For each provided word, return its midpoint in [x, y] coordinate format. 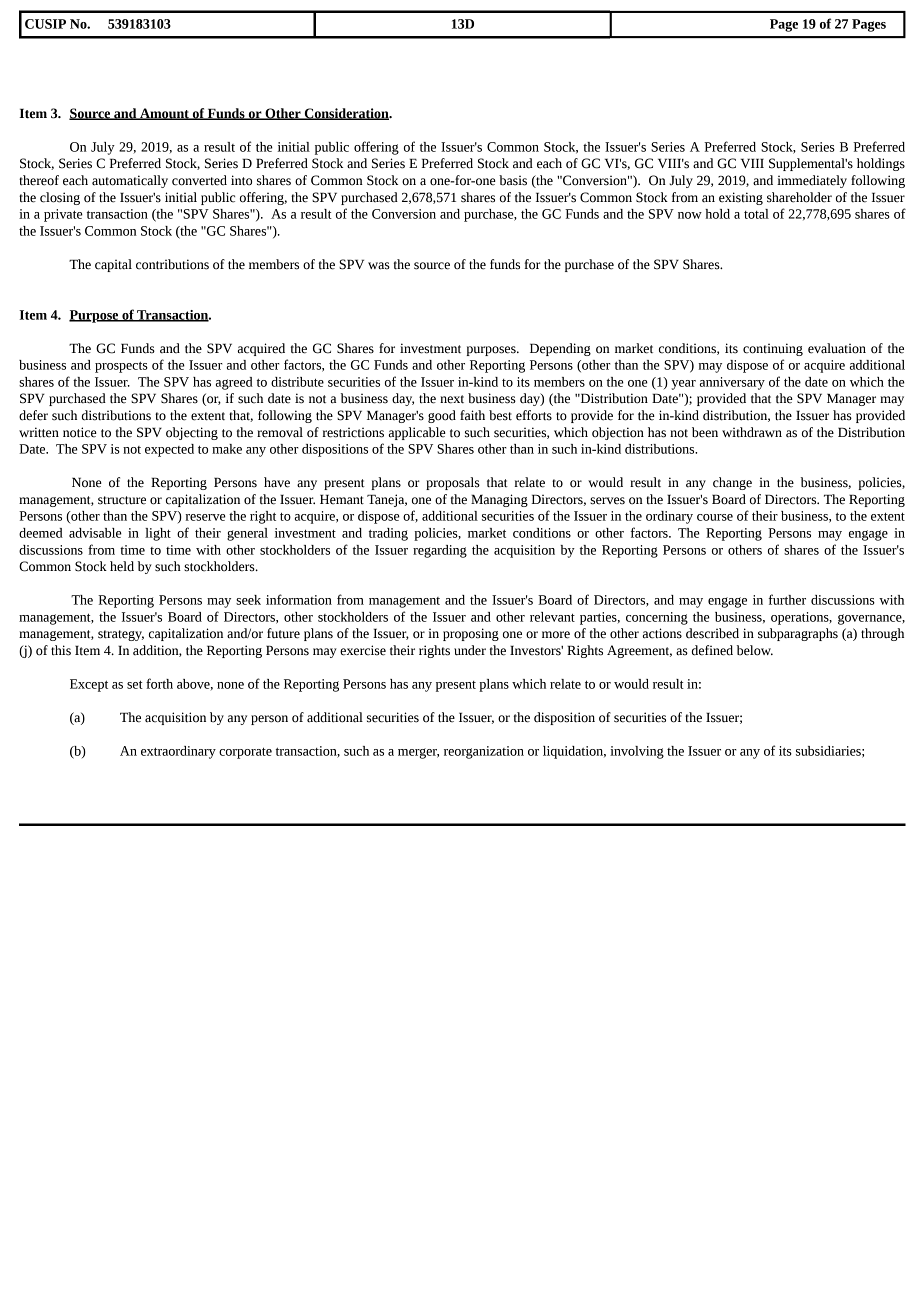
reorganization [484, 752]
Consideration [346, 114]
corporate [245, 753]
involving [637, 752]
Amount [164, 114]
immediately [812, 181]
